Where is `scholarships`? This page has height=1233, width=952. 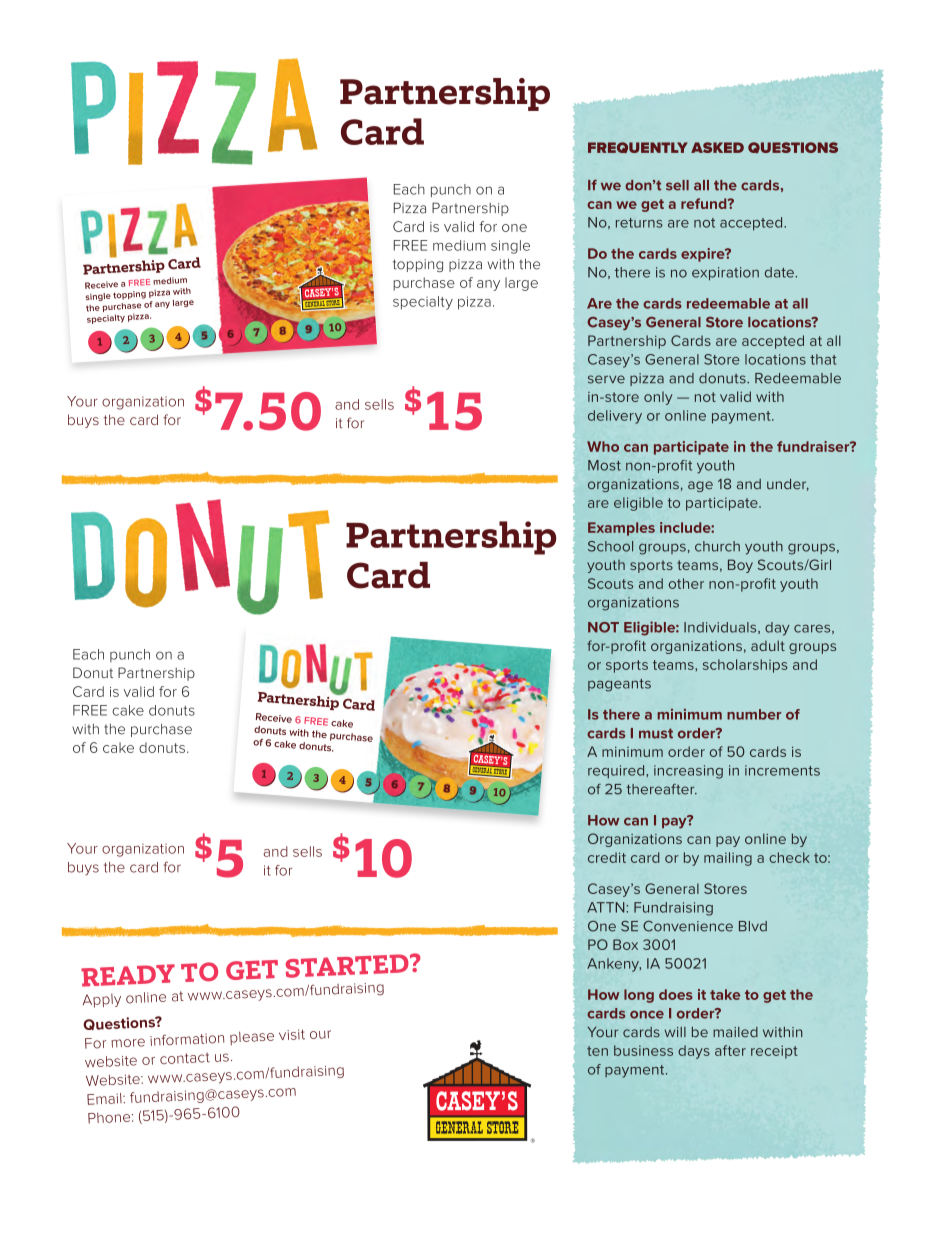 scholarships is located at coordinates (745, 666).
